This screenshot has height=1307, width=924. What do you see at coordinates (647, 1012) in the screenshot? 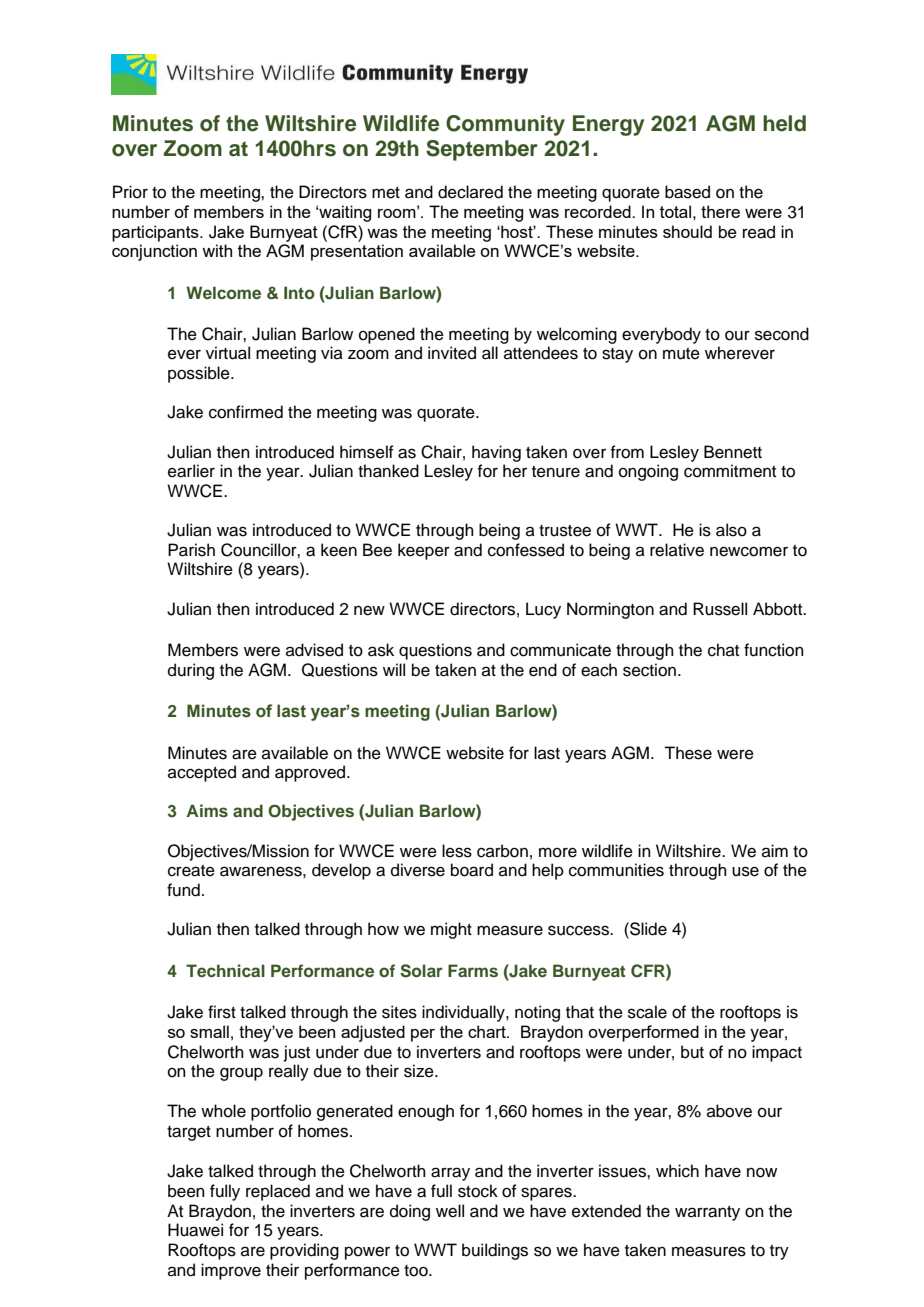
I see `scale` at bounding box center [647, 1012].
